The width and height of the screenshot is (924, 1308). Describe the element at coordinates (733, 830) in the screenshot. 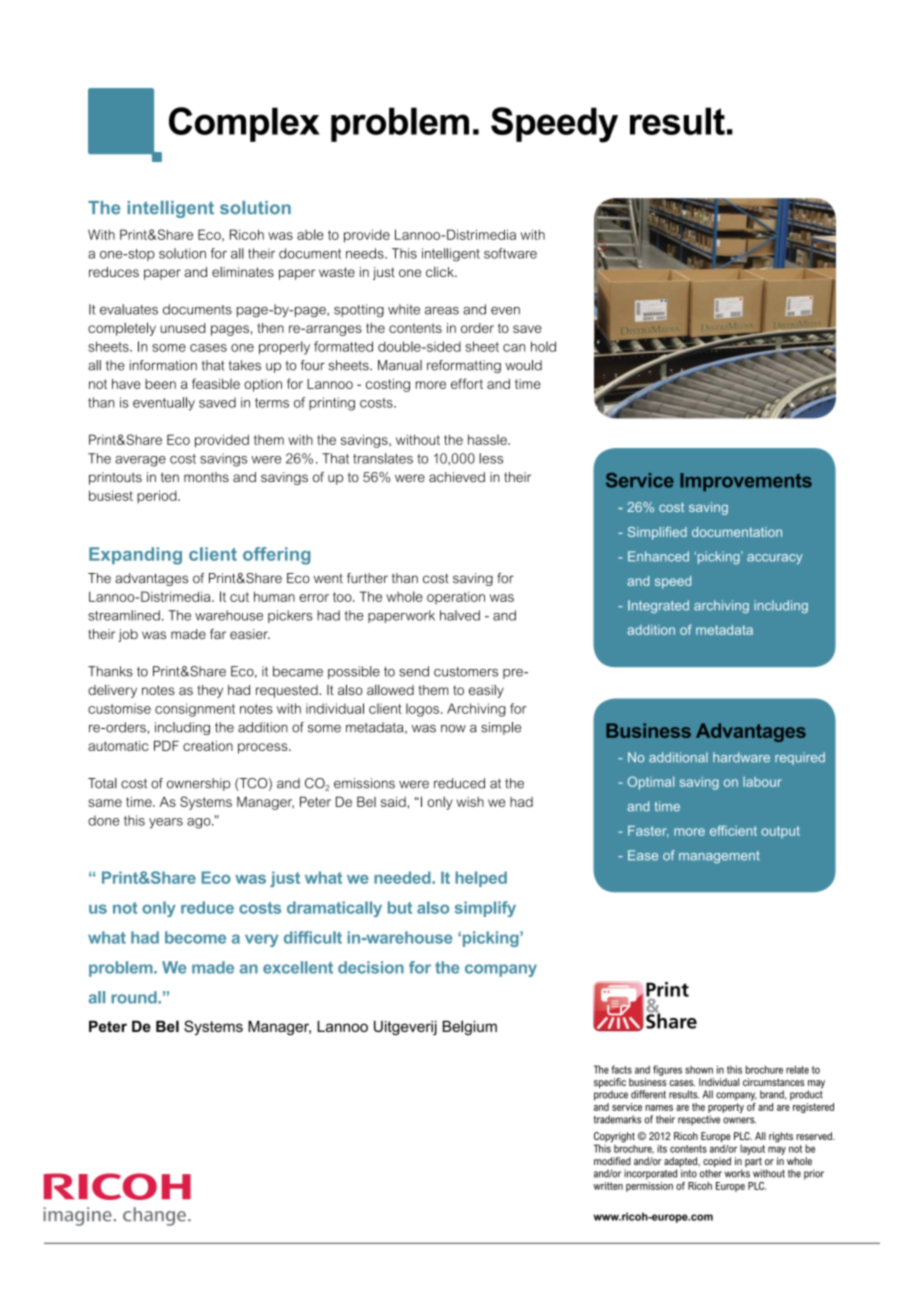

I see `efficient` at that location.
